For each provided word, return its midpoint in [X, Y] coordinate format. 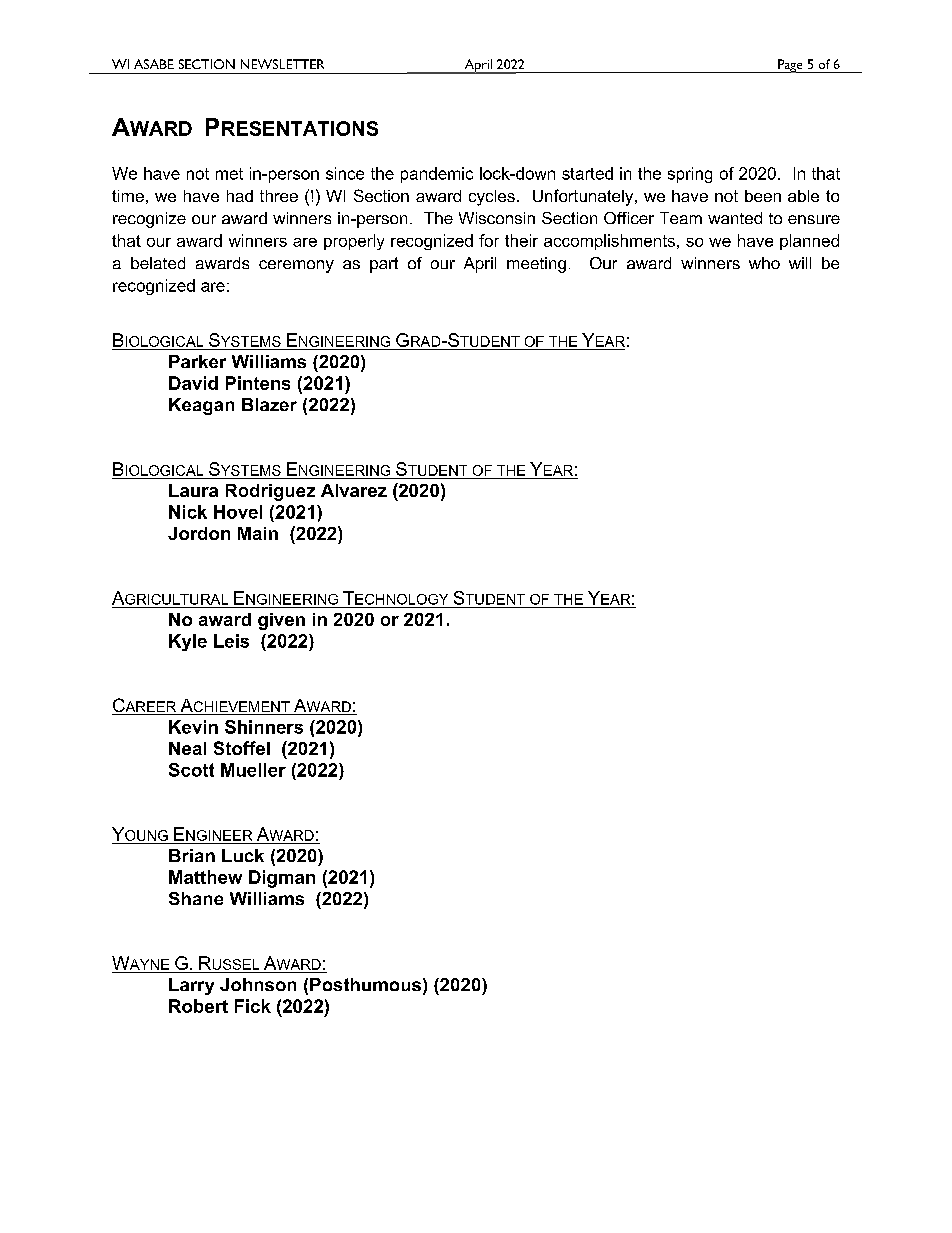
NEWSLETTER [282, 64]
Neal [187, 748]
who [764, 263]
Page [790, 66]
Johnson [258, 984]
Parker [197, 361]
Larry [191, 986]
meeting [536, 265]
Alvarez [354, 490]
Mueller [253, 770]
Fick [253, 1006]
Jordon [199, 533]
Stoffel [242, 748]
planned [809, 242]
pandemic [437, 175]
